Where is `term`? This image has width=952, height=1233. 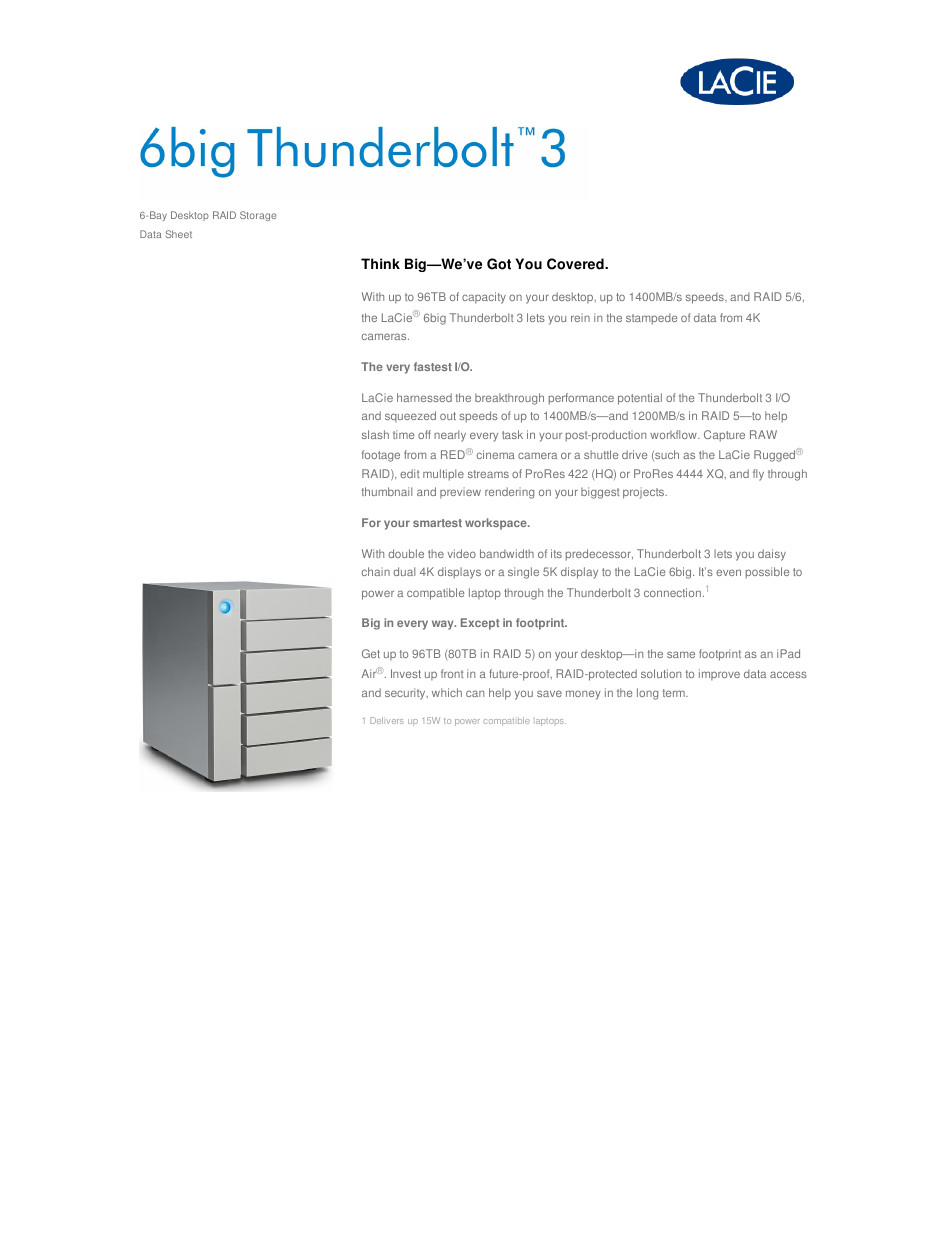
term is located at coordinates (675, 693).
